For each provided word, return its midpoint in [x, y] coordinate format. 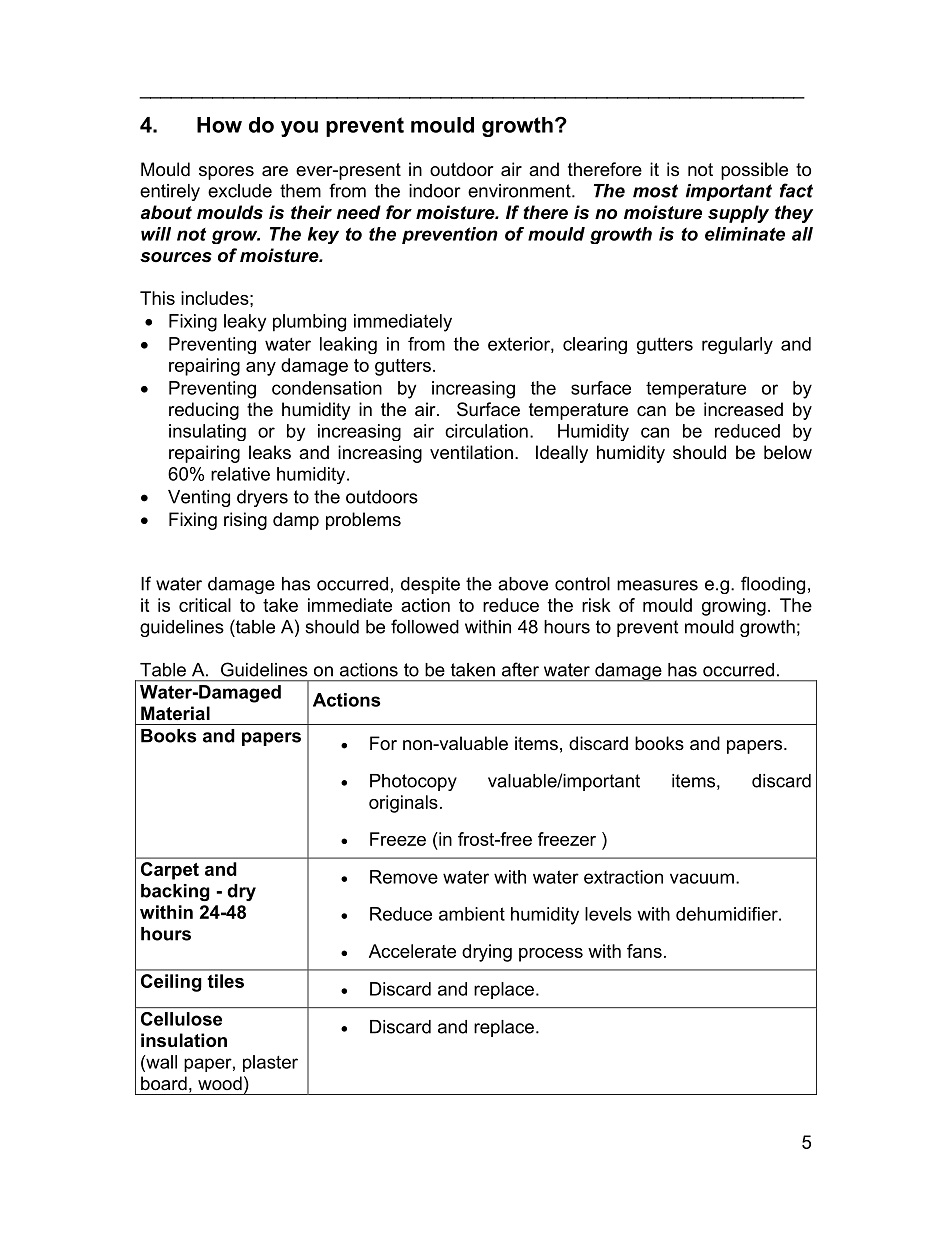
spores [226, 173]
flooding [773, 585]
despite [430, 585]
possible [754, 171]
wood [220, 1083]
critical [205, 605]
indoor [435, 191]
